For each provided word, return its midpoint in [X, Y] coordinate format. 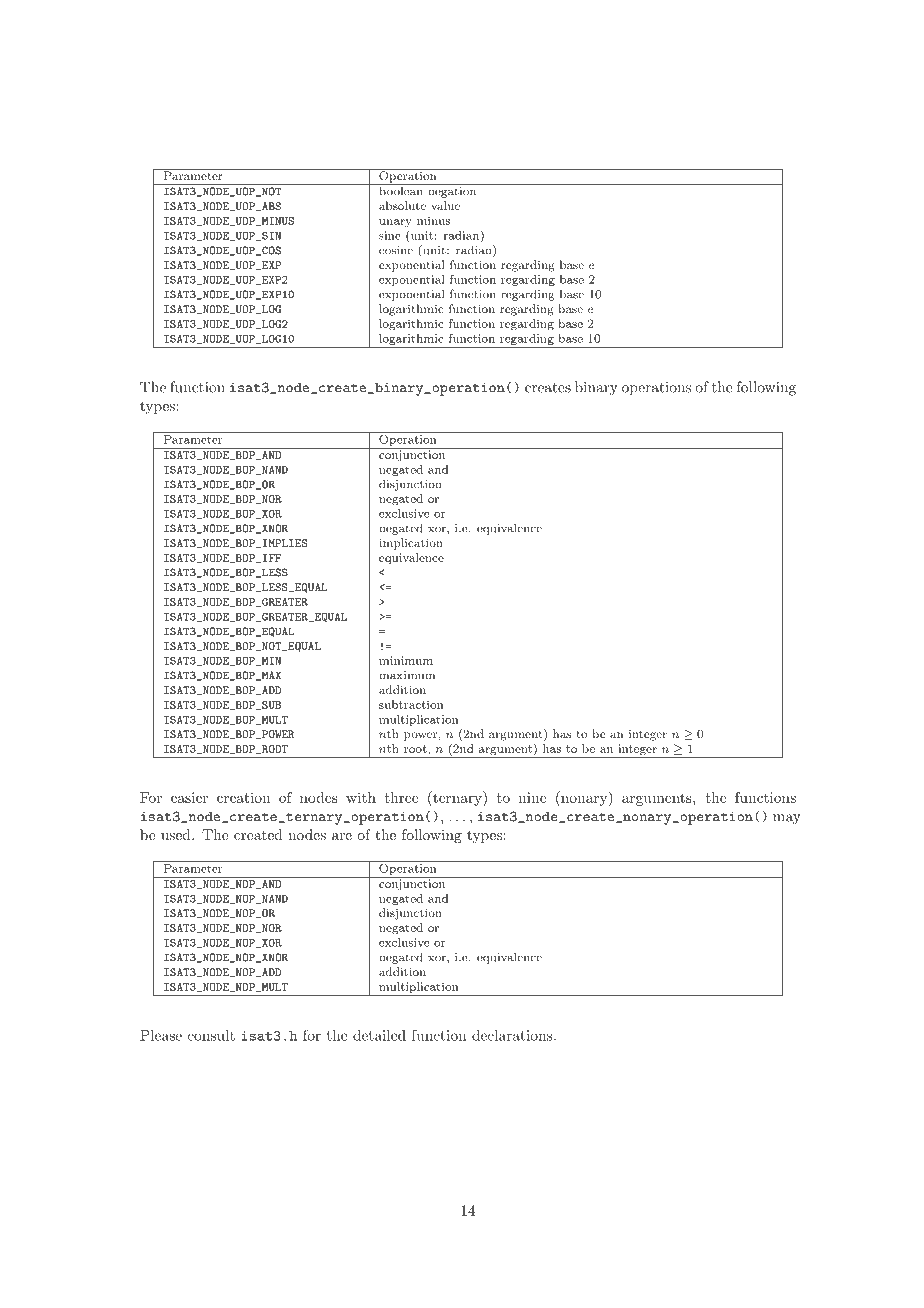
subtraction [411, 704]
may [787, 819]
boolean [401, 190]
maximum [407, 675]
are [342, 836]
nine [532, 797]
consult [211, 1035]
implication [411, 544]
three [401, 797]
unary [395, 223]
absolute [402, 205]
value [445, 205]
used [177, 834]
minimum [406, 660]
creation [243, 797]
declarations [512, 1035]
